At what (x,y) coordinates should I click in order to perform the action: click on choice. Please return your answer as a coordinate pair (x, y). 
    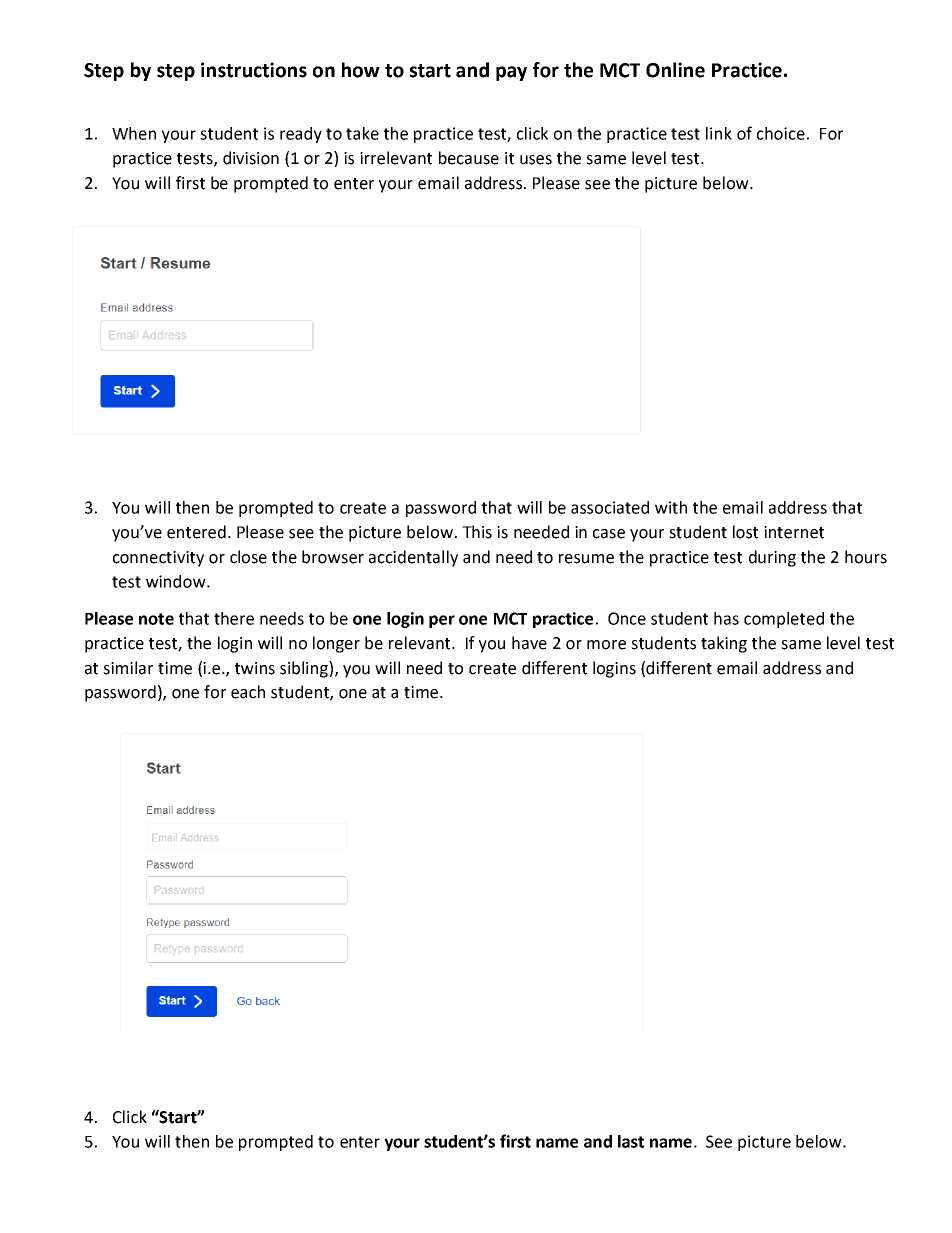
    Looking at the image, I should click on (781, 133).
